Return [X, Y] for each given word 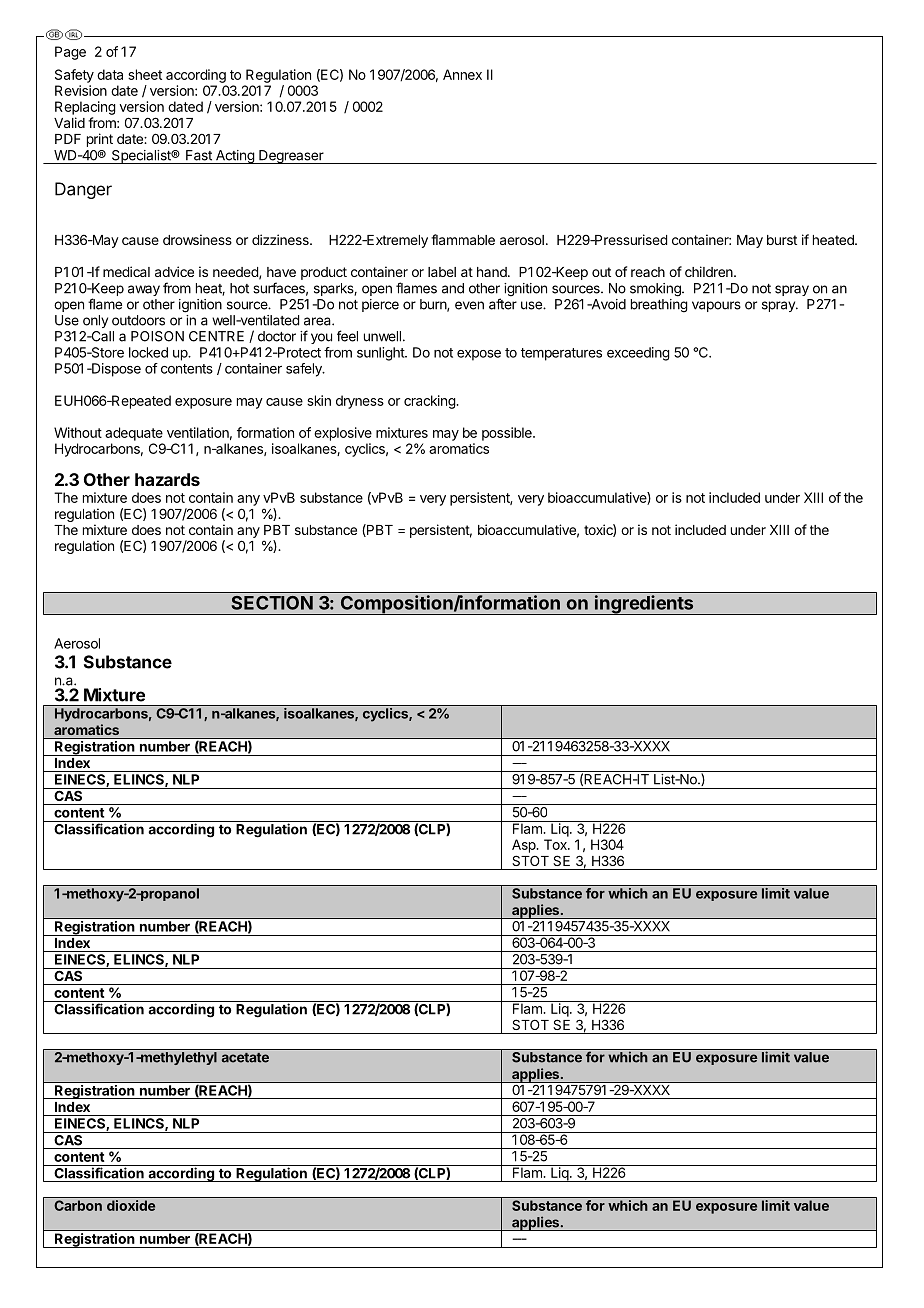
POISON [157, 336]
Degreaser [291, 157]
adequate [134, 434]
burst [782, 240]
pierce [380, 305]
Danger [83, 190]
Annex [462, 74]
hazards [167, 479]
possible [508, 434]
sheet [145, 74]
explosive [343, 434]
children [710, 271]
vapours [716, 306]
